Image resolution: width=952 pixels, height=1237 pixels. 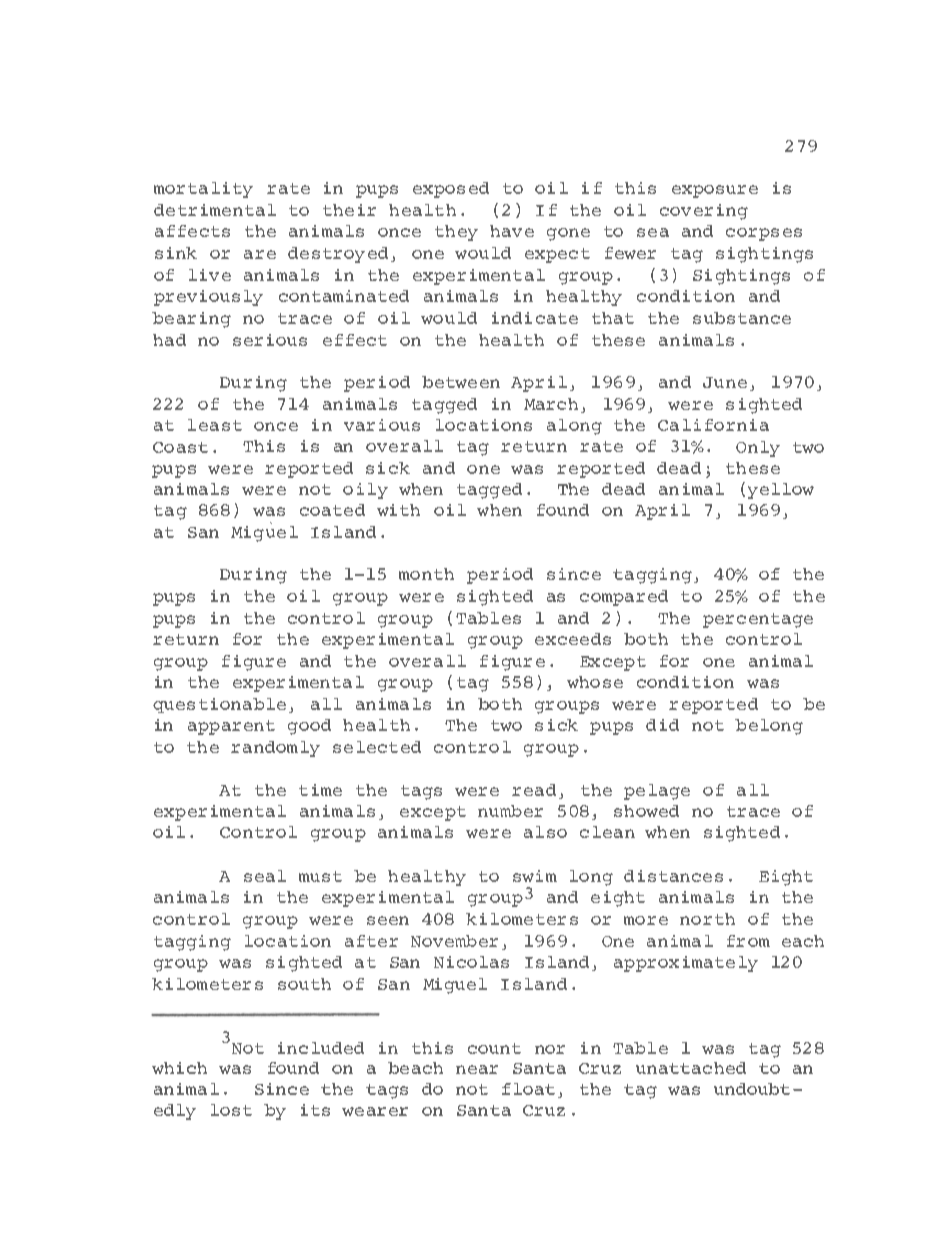 What do you see at coordinates (758, 620) in the screenshot?
I see `percentage` at bounding box center [758, 620].
